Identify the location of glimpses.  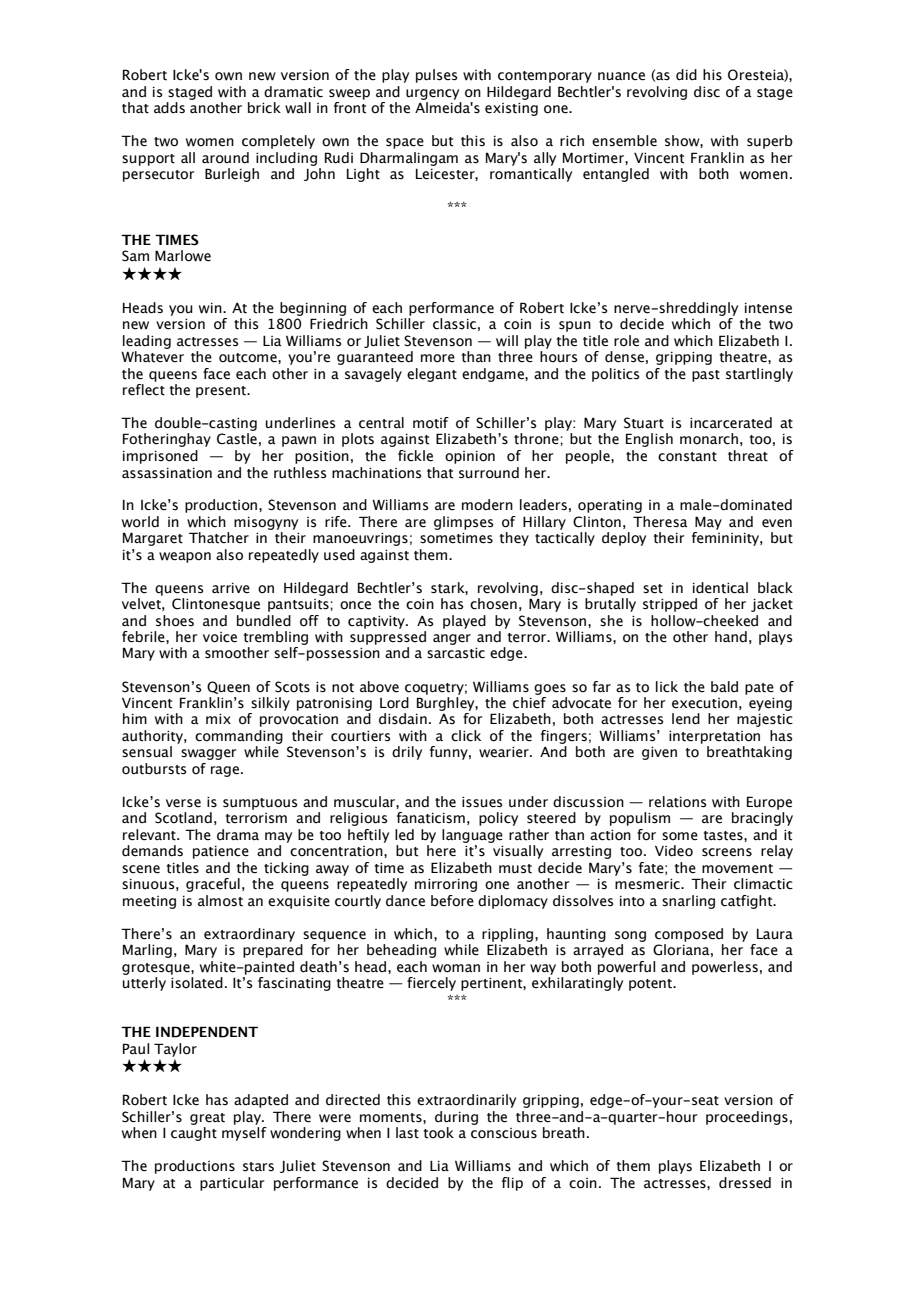
(463, 523).
